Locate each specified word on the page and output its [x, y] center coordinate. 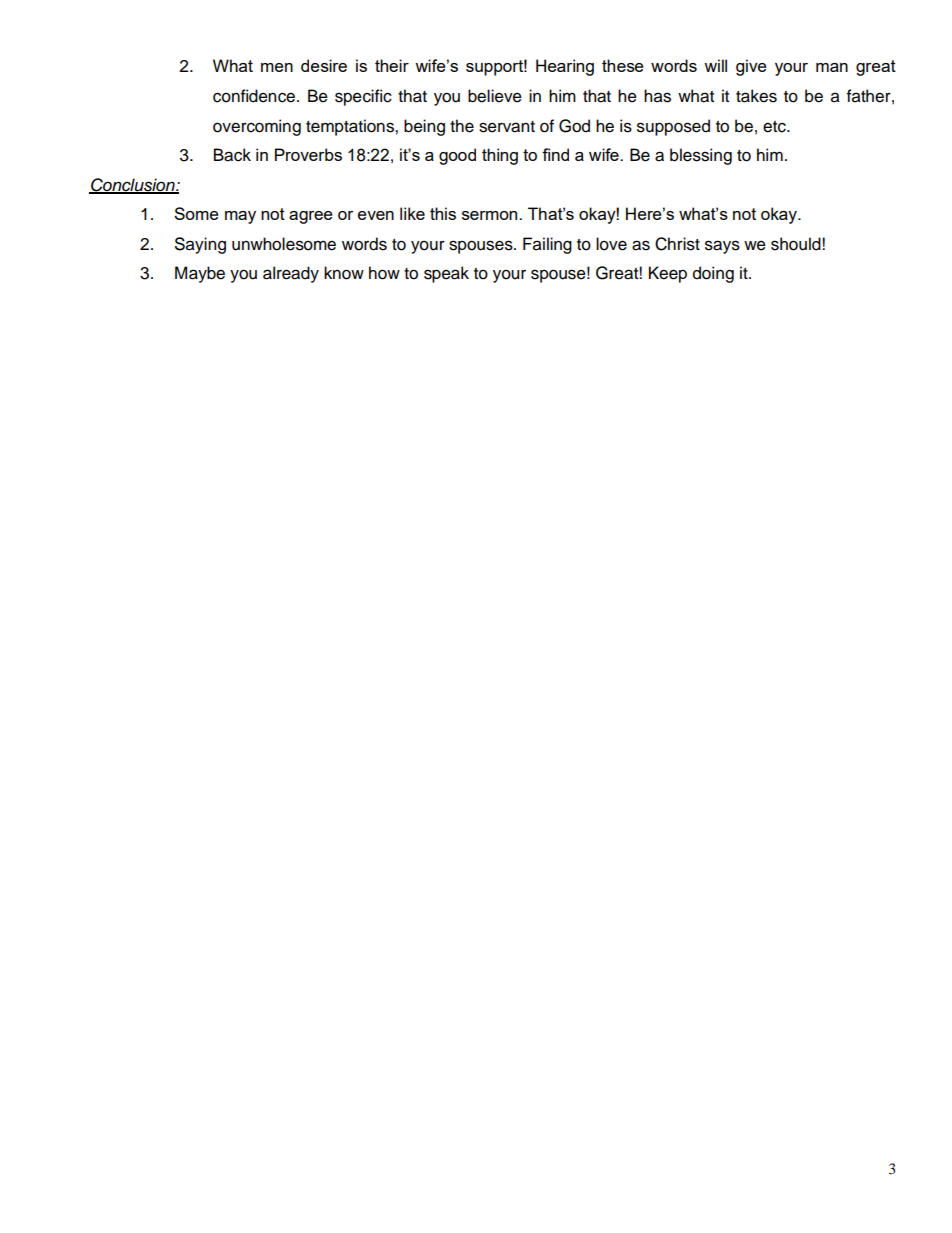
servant [507, 127]
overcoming [257, 127]
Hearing [565, 67]
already [291, 274]
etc [775, 127]
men [277, 67]
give [751, 67]
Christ [677, 244]
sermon [491, 215]
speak [446, 274]
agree [311, 217]
